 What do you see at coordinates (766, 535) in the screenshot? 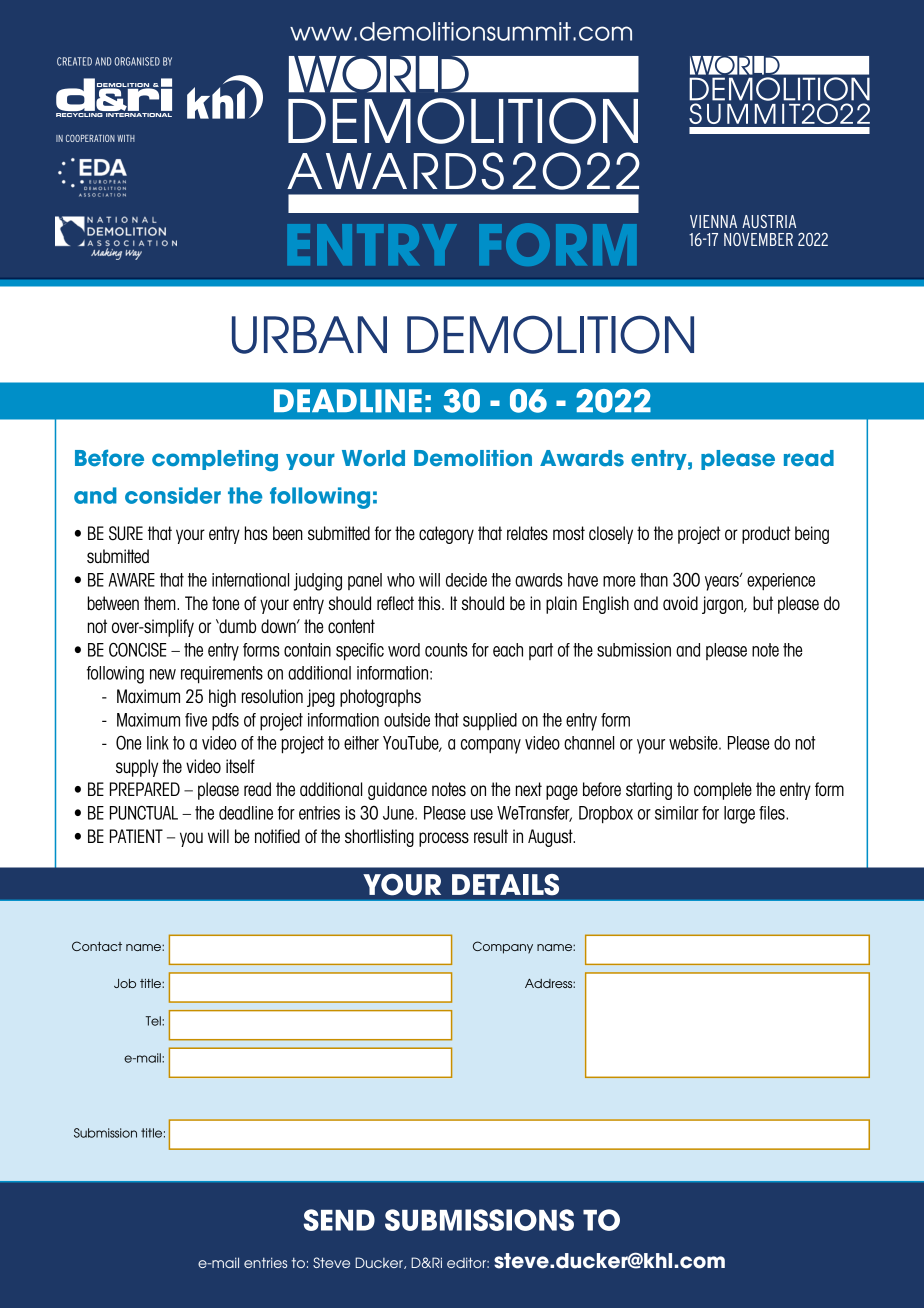
I see `product` at bounding box center [766, 535].
